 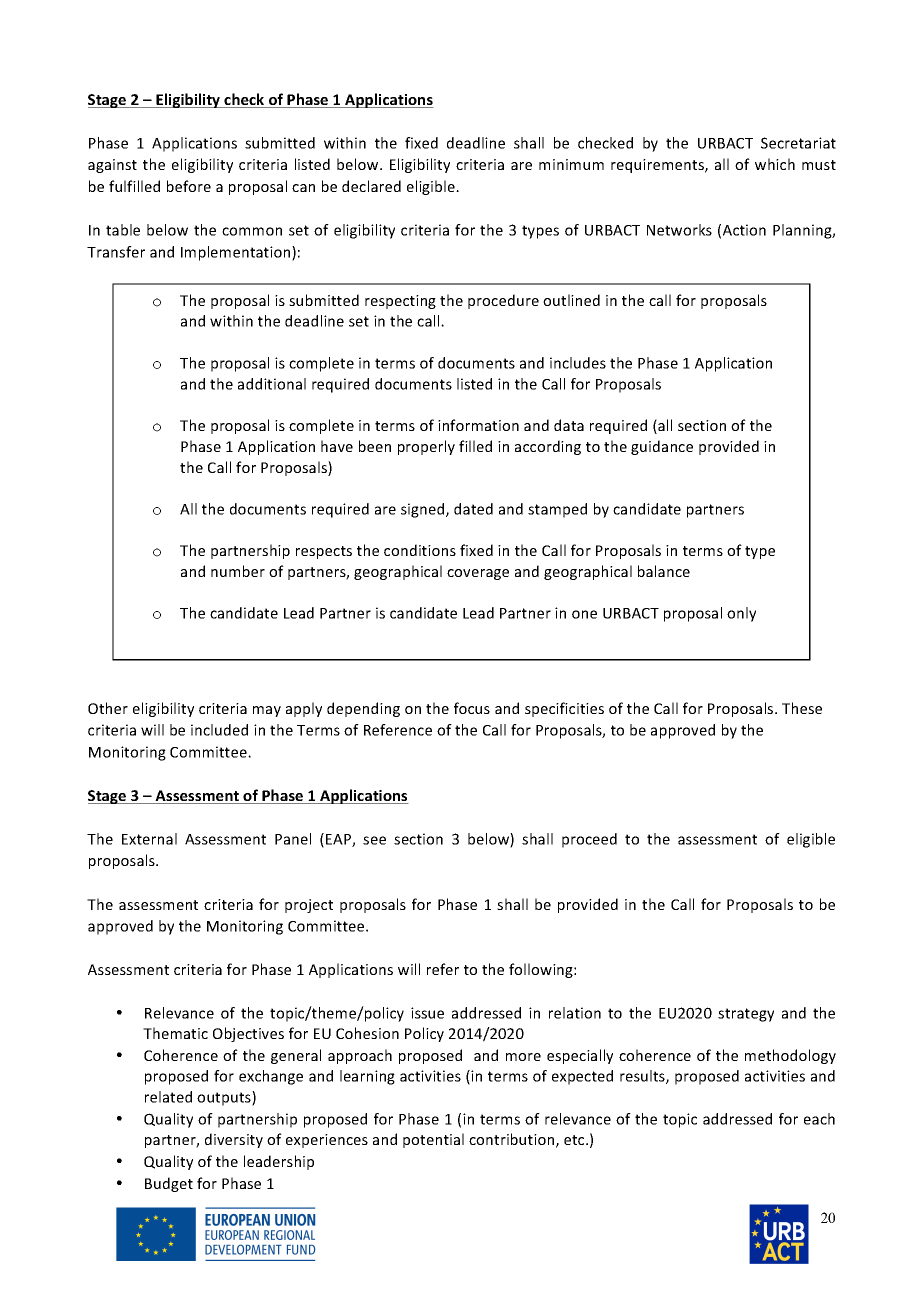 I want to click on Secretariat, so click(x=798, y=143).
